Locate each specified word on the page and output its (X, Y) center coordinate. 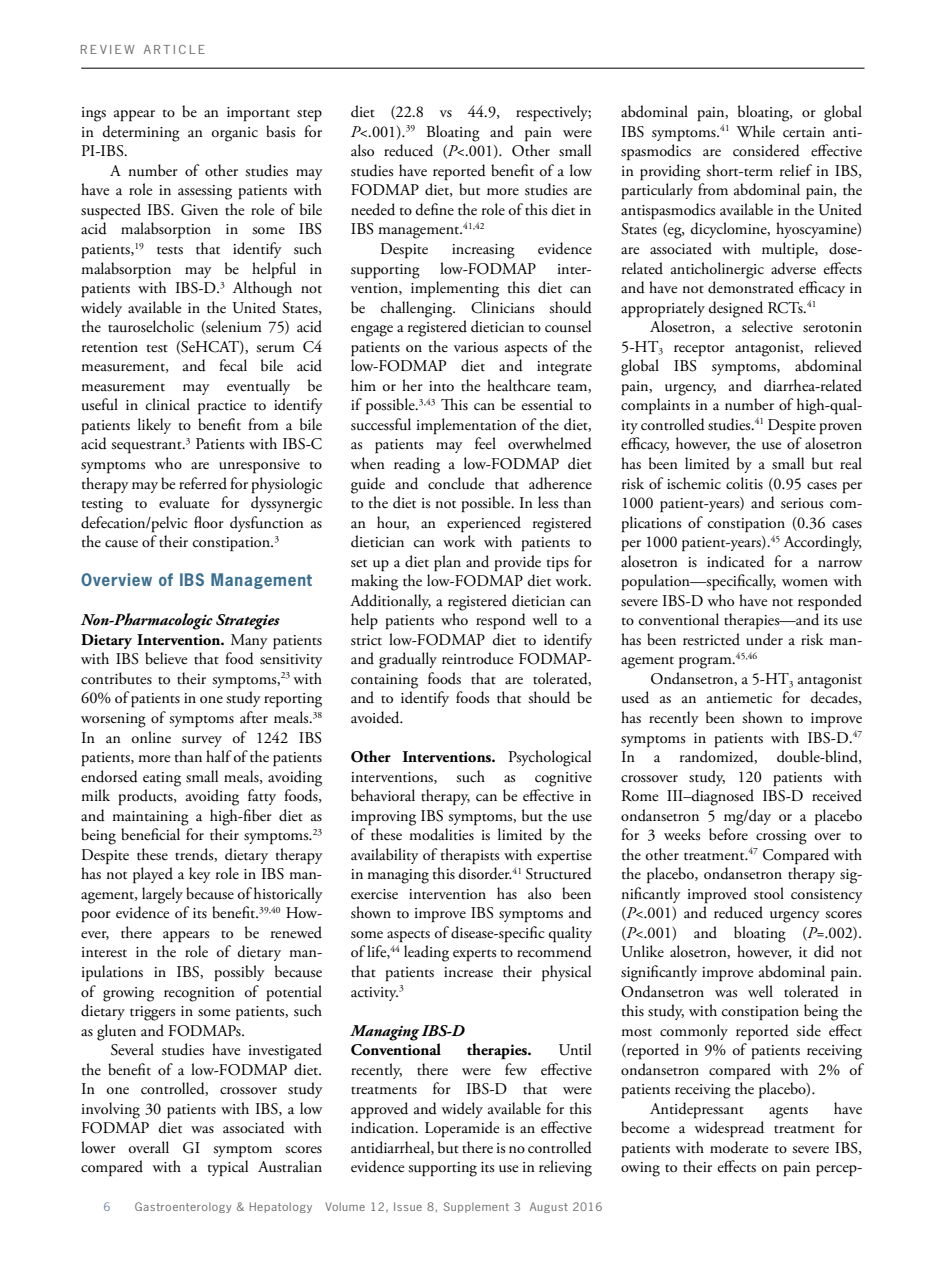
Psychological (550, 758)
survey (202, 741)
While (755, 131)
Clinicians (502, 307)
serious (802, 503)
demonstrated (751, 287)
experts (474, 955)
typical (228, 1168)
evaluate (184, 502)
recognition (199, 994)
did (824, 951)
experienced (484, 524)
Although (262, 289)
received (837, 795)
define (435, 209)
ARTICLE (174, 49)
